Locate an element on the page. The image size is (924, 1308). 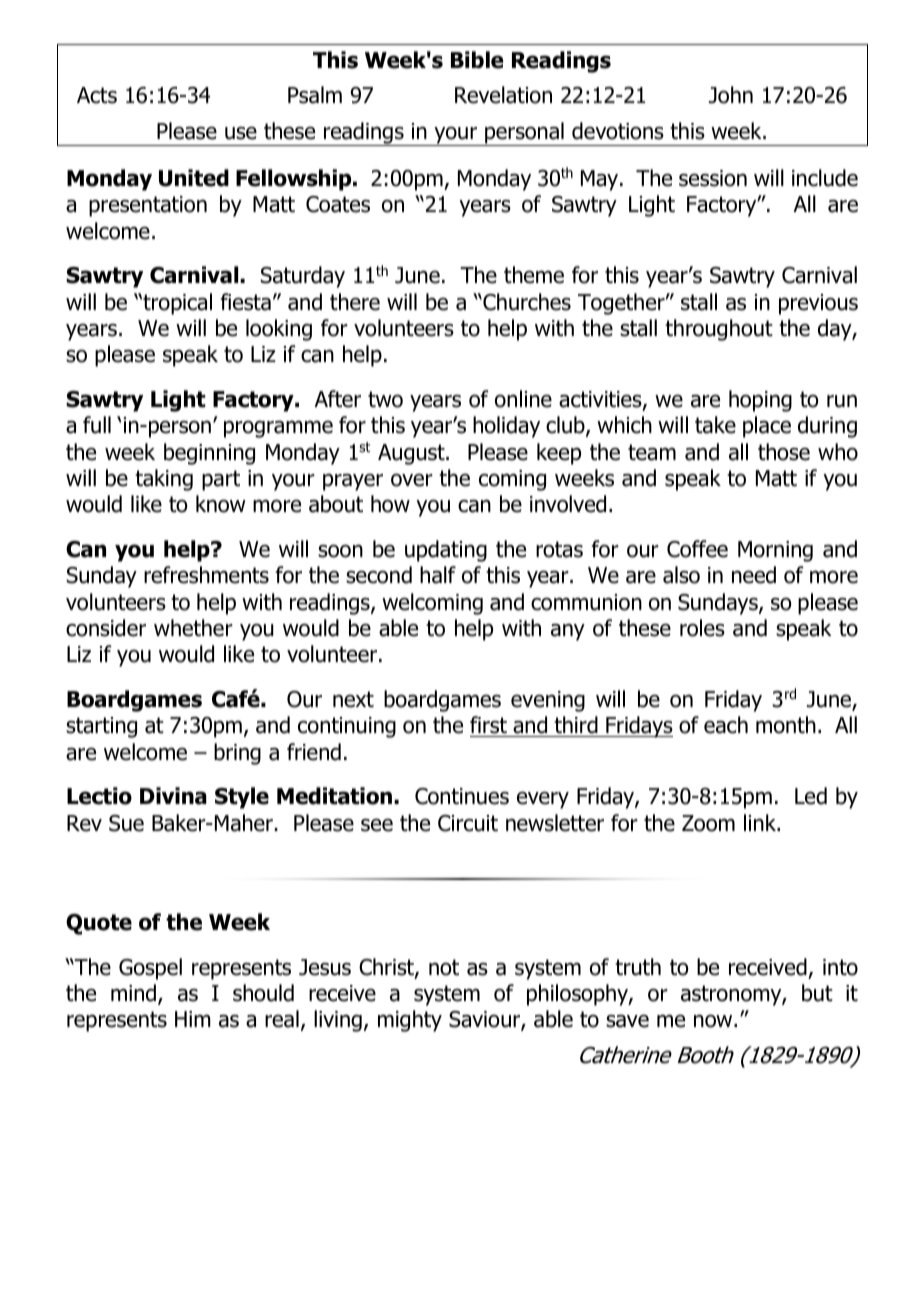
but is located at coordinates (817, 993).
